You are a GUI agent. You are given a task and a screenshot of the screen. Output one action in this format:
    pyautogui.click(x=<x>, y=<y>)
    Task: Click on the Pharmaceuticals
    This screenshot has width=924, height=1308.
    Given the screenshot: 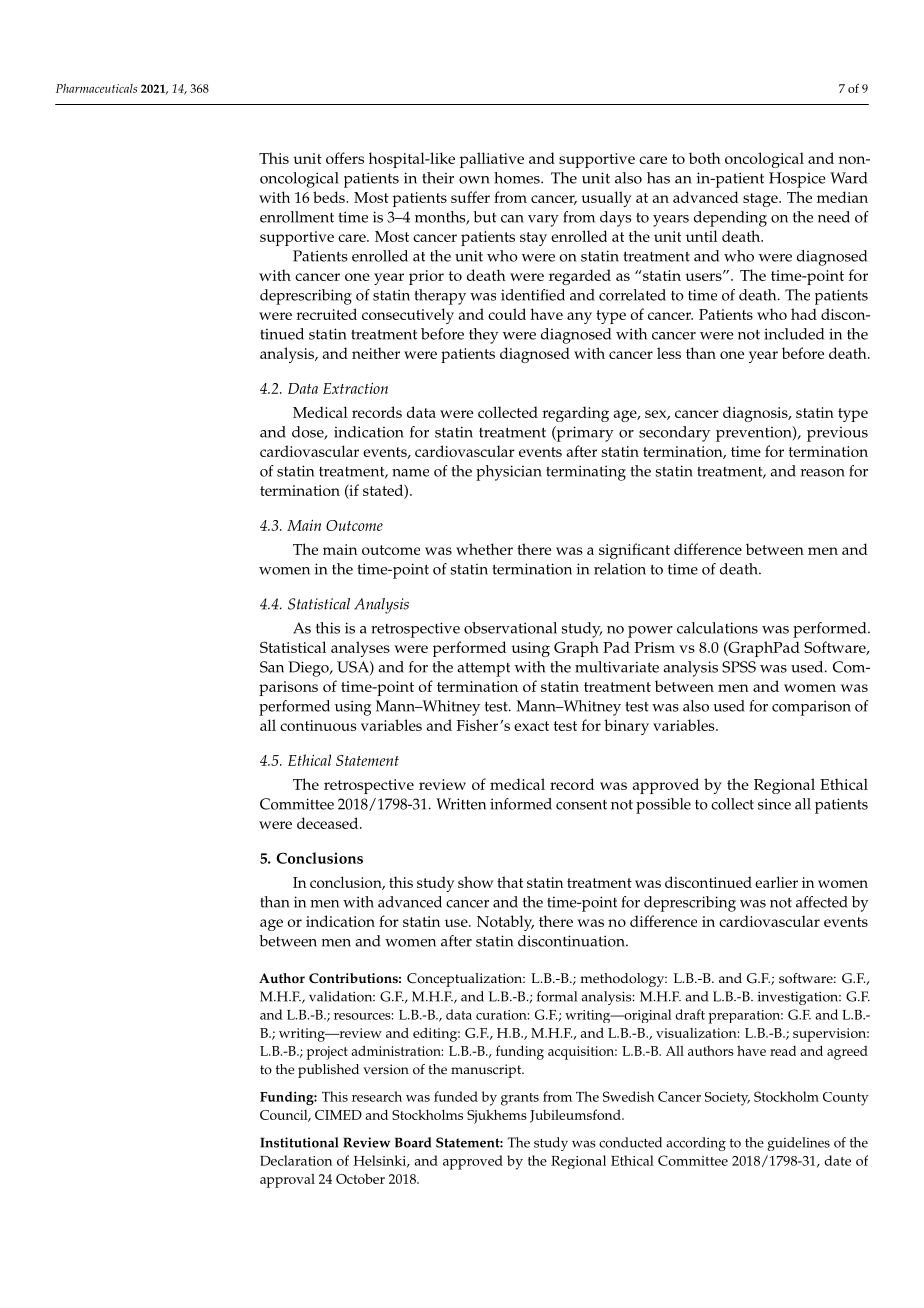 What is the action you would take?
    pyautogui.click(x=96, y=88)
